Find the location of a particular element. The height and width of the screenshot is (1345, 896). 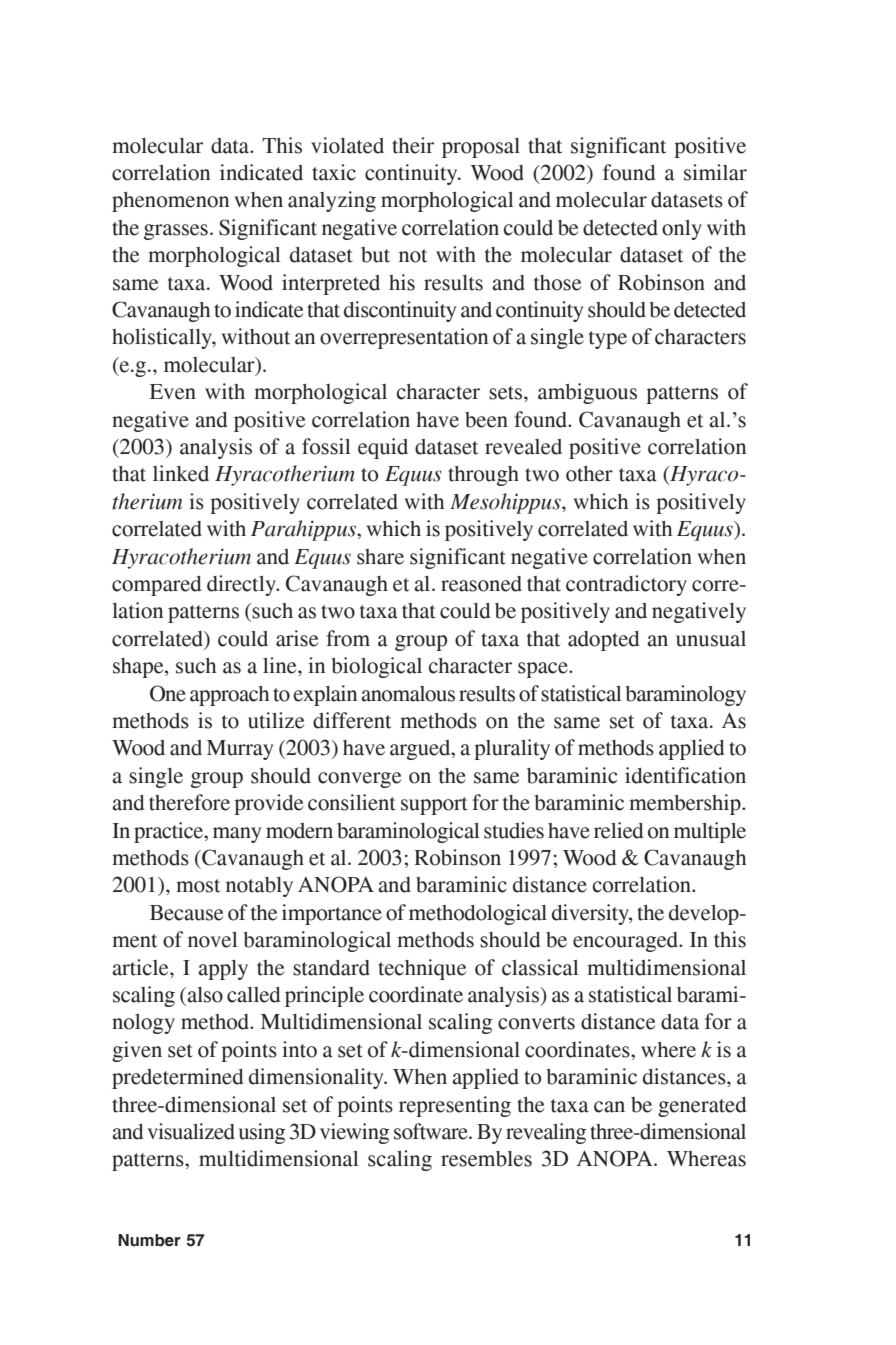

their is located at coordinates (413, 145).
